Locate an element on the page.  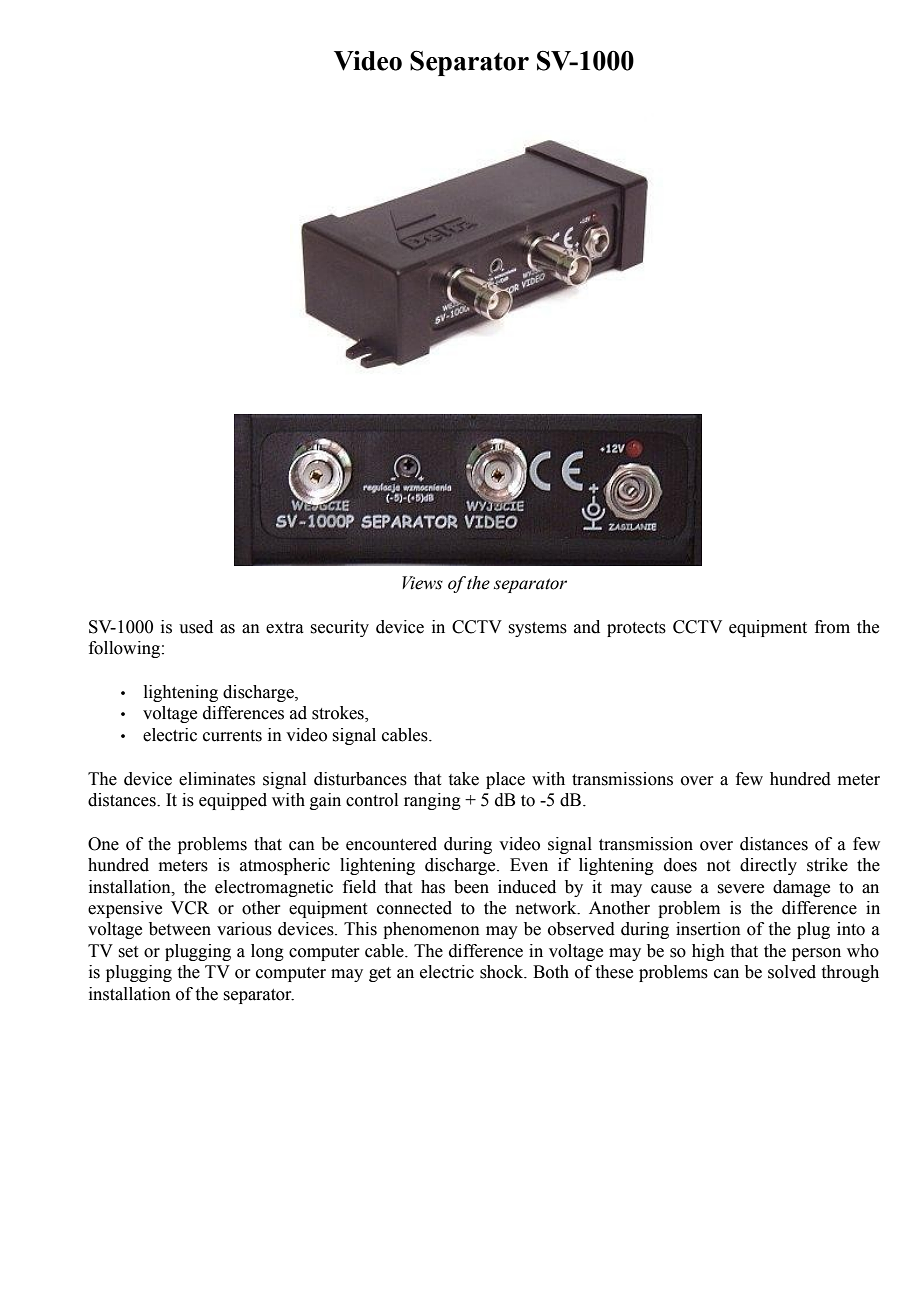
systems is located at coordinates (537, 629).
